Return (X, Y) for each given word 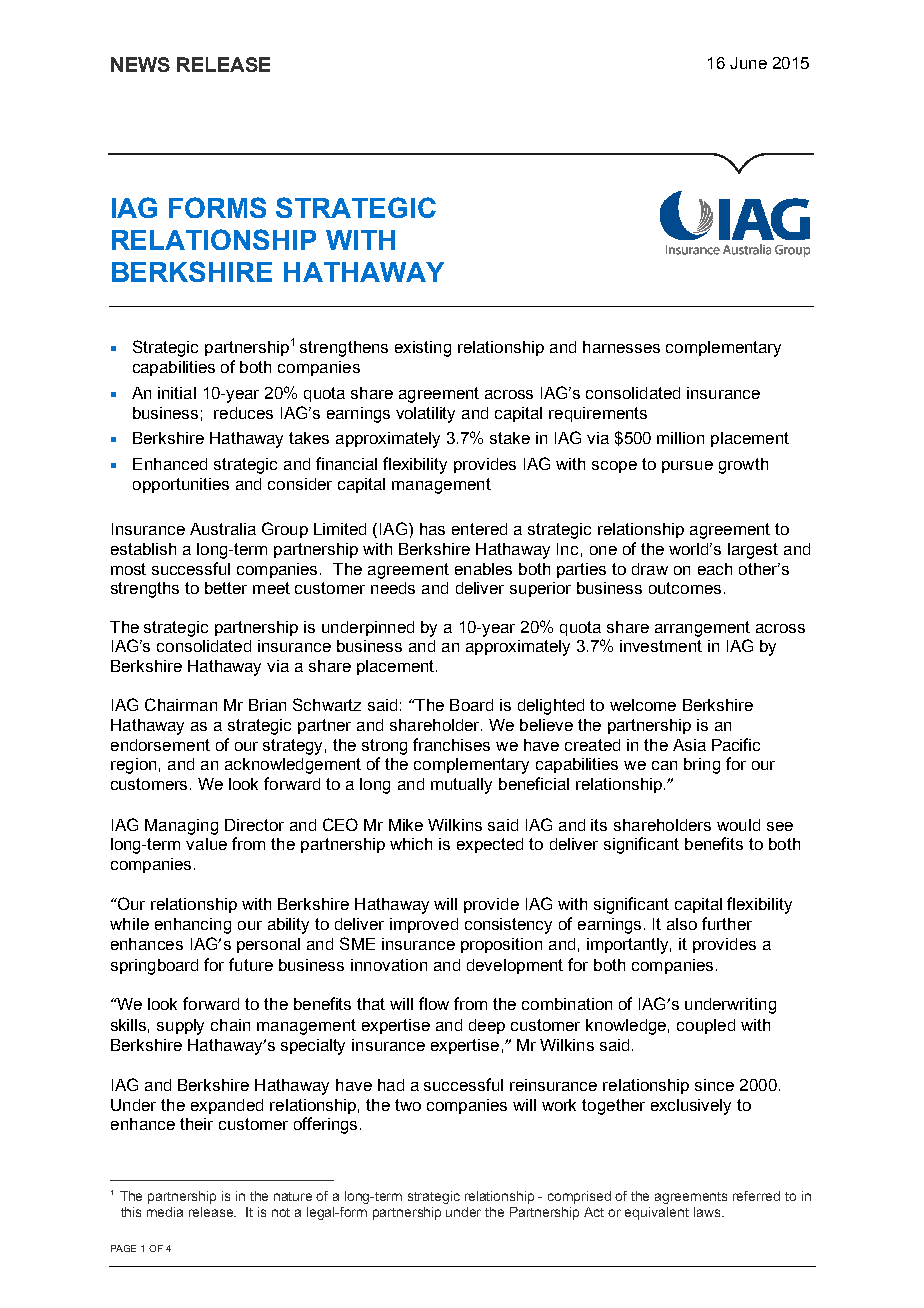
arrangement (702, 629)
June (748, 63)
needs (393, 588)
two (408, 1105)
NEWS (140, 64)
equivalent (657, 1213)
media (165, 1212)
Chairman (181, 704)
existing (423, 349)
